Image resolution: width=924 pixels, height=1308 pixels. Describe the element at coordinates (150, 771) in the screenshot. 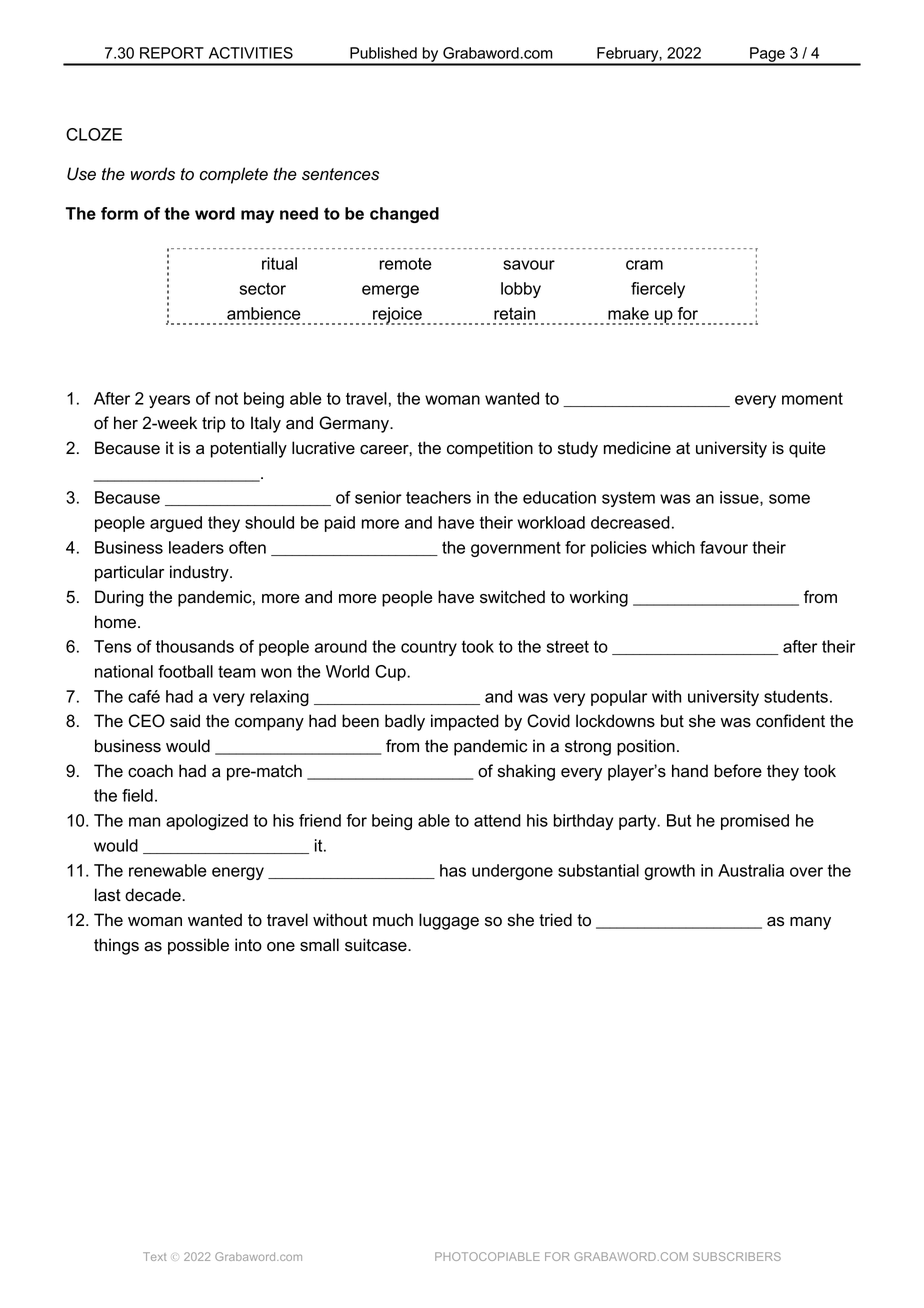

I see `coach` at that location.
